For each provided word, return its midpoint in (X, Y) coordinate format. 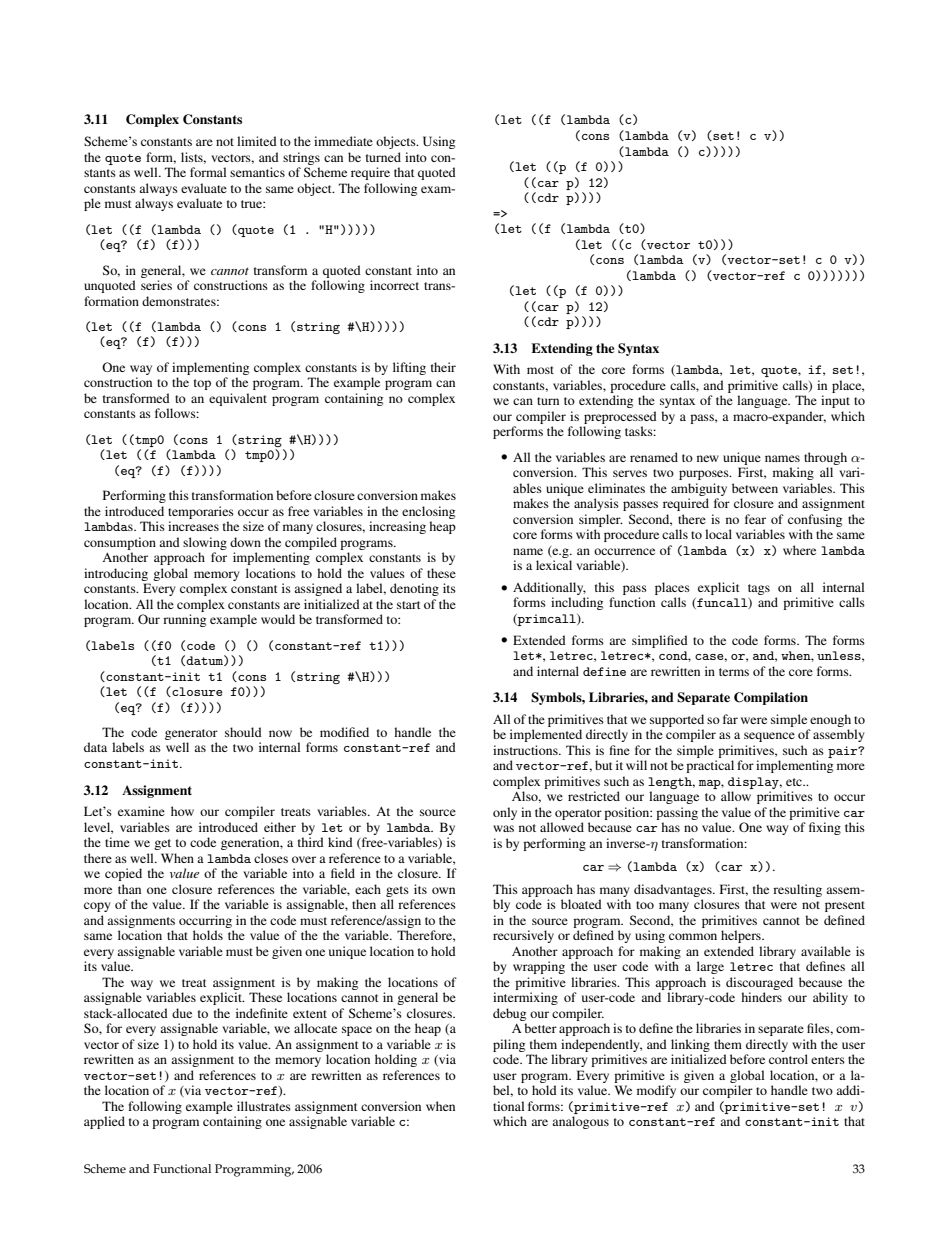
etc (795, 782)
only (505, 813)
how (182, 811)
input (835, 401)
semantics (257, 172)
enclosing (428, 512)
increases (193, 526)
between (755, 488)
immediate (343, 141)
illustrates (264, 1106)
